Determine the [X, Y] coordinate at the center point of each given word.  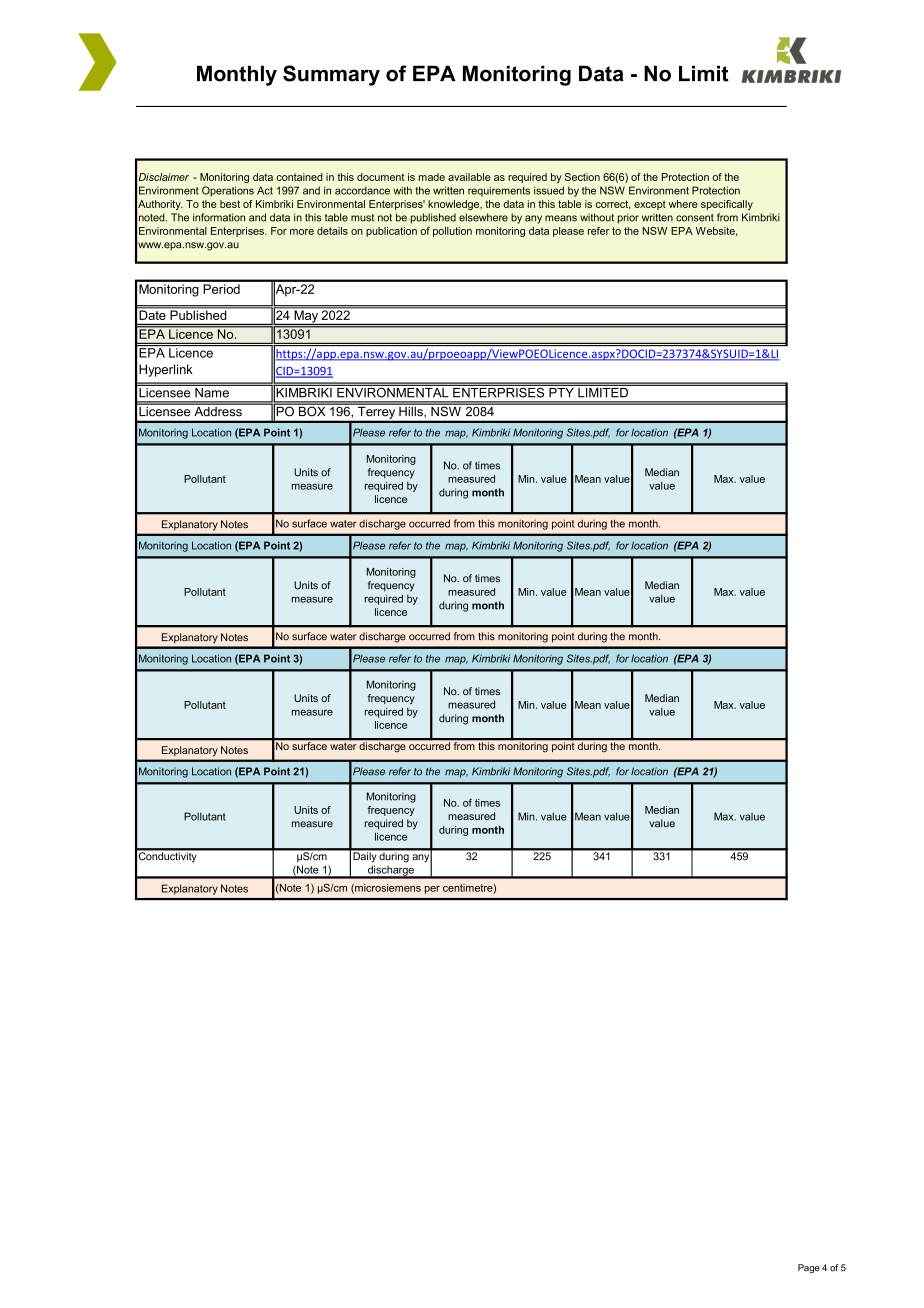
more [302, 232]
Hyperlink [166, 370]
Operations [228, 191]
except [650, 205]
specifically [727, 205]
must [362, 218]
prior [628, 218]
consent [695, 218]
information [219, 217]
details [332, 231]
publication [391, 232]
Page [809, 1268]
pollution [452, 232]
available [469, 177]
